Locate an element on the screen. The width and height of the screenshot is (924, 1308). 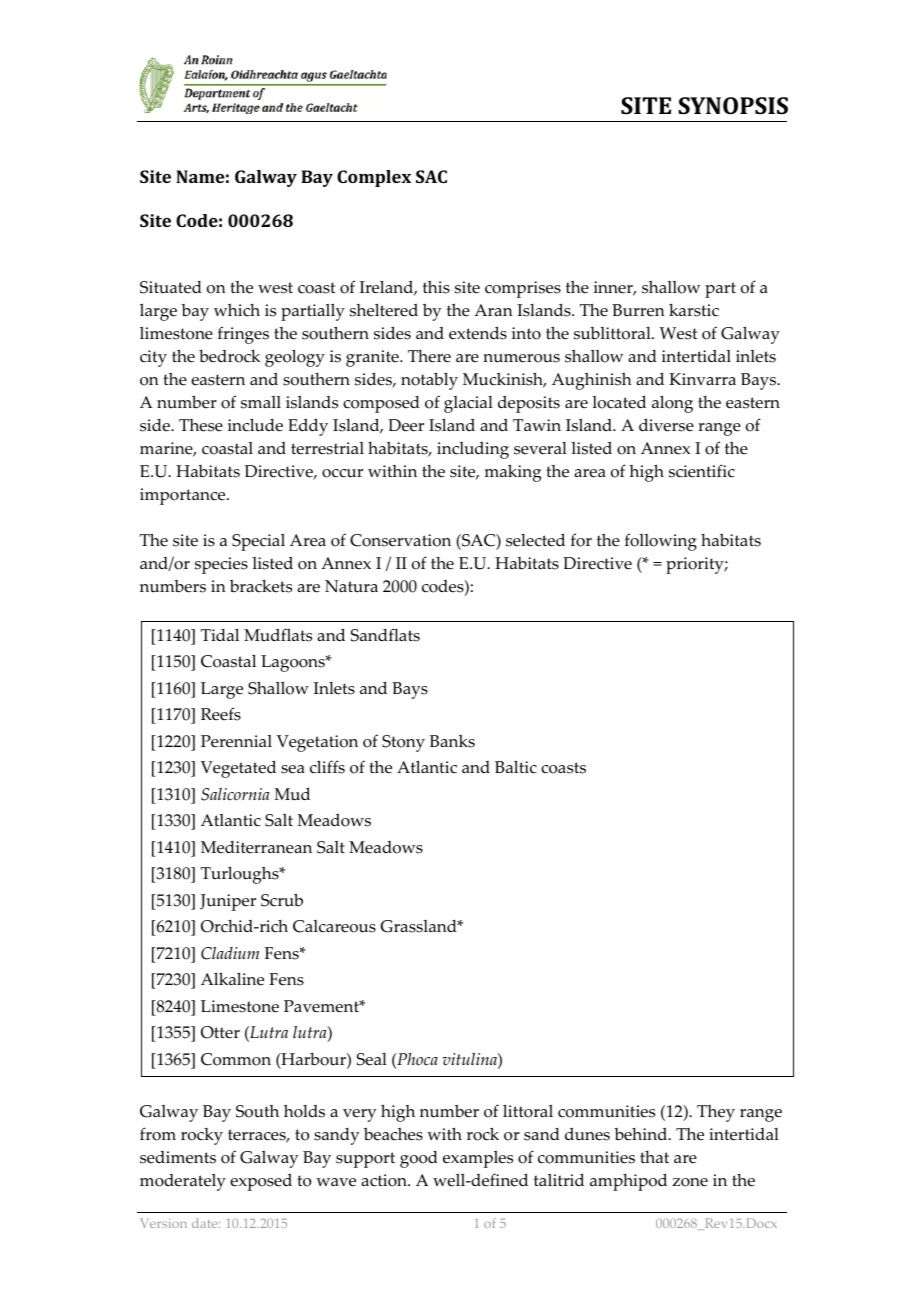
this is located at coordinates (436, 287).
